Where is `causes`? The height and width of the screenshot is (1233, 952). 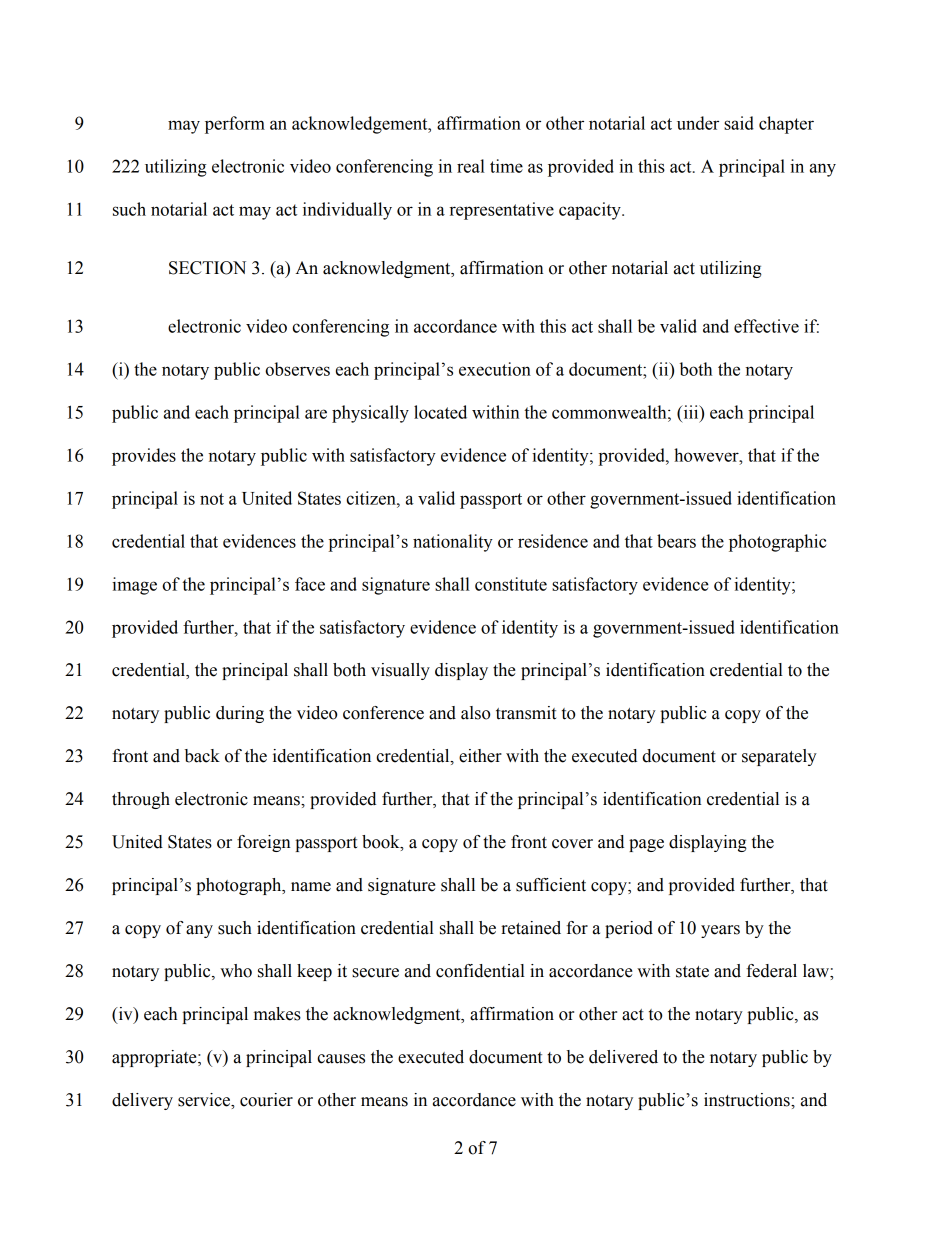
causes is located at coordinates (341, 1059).
